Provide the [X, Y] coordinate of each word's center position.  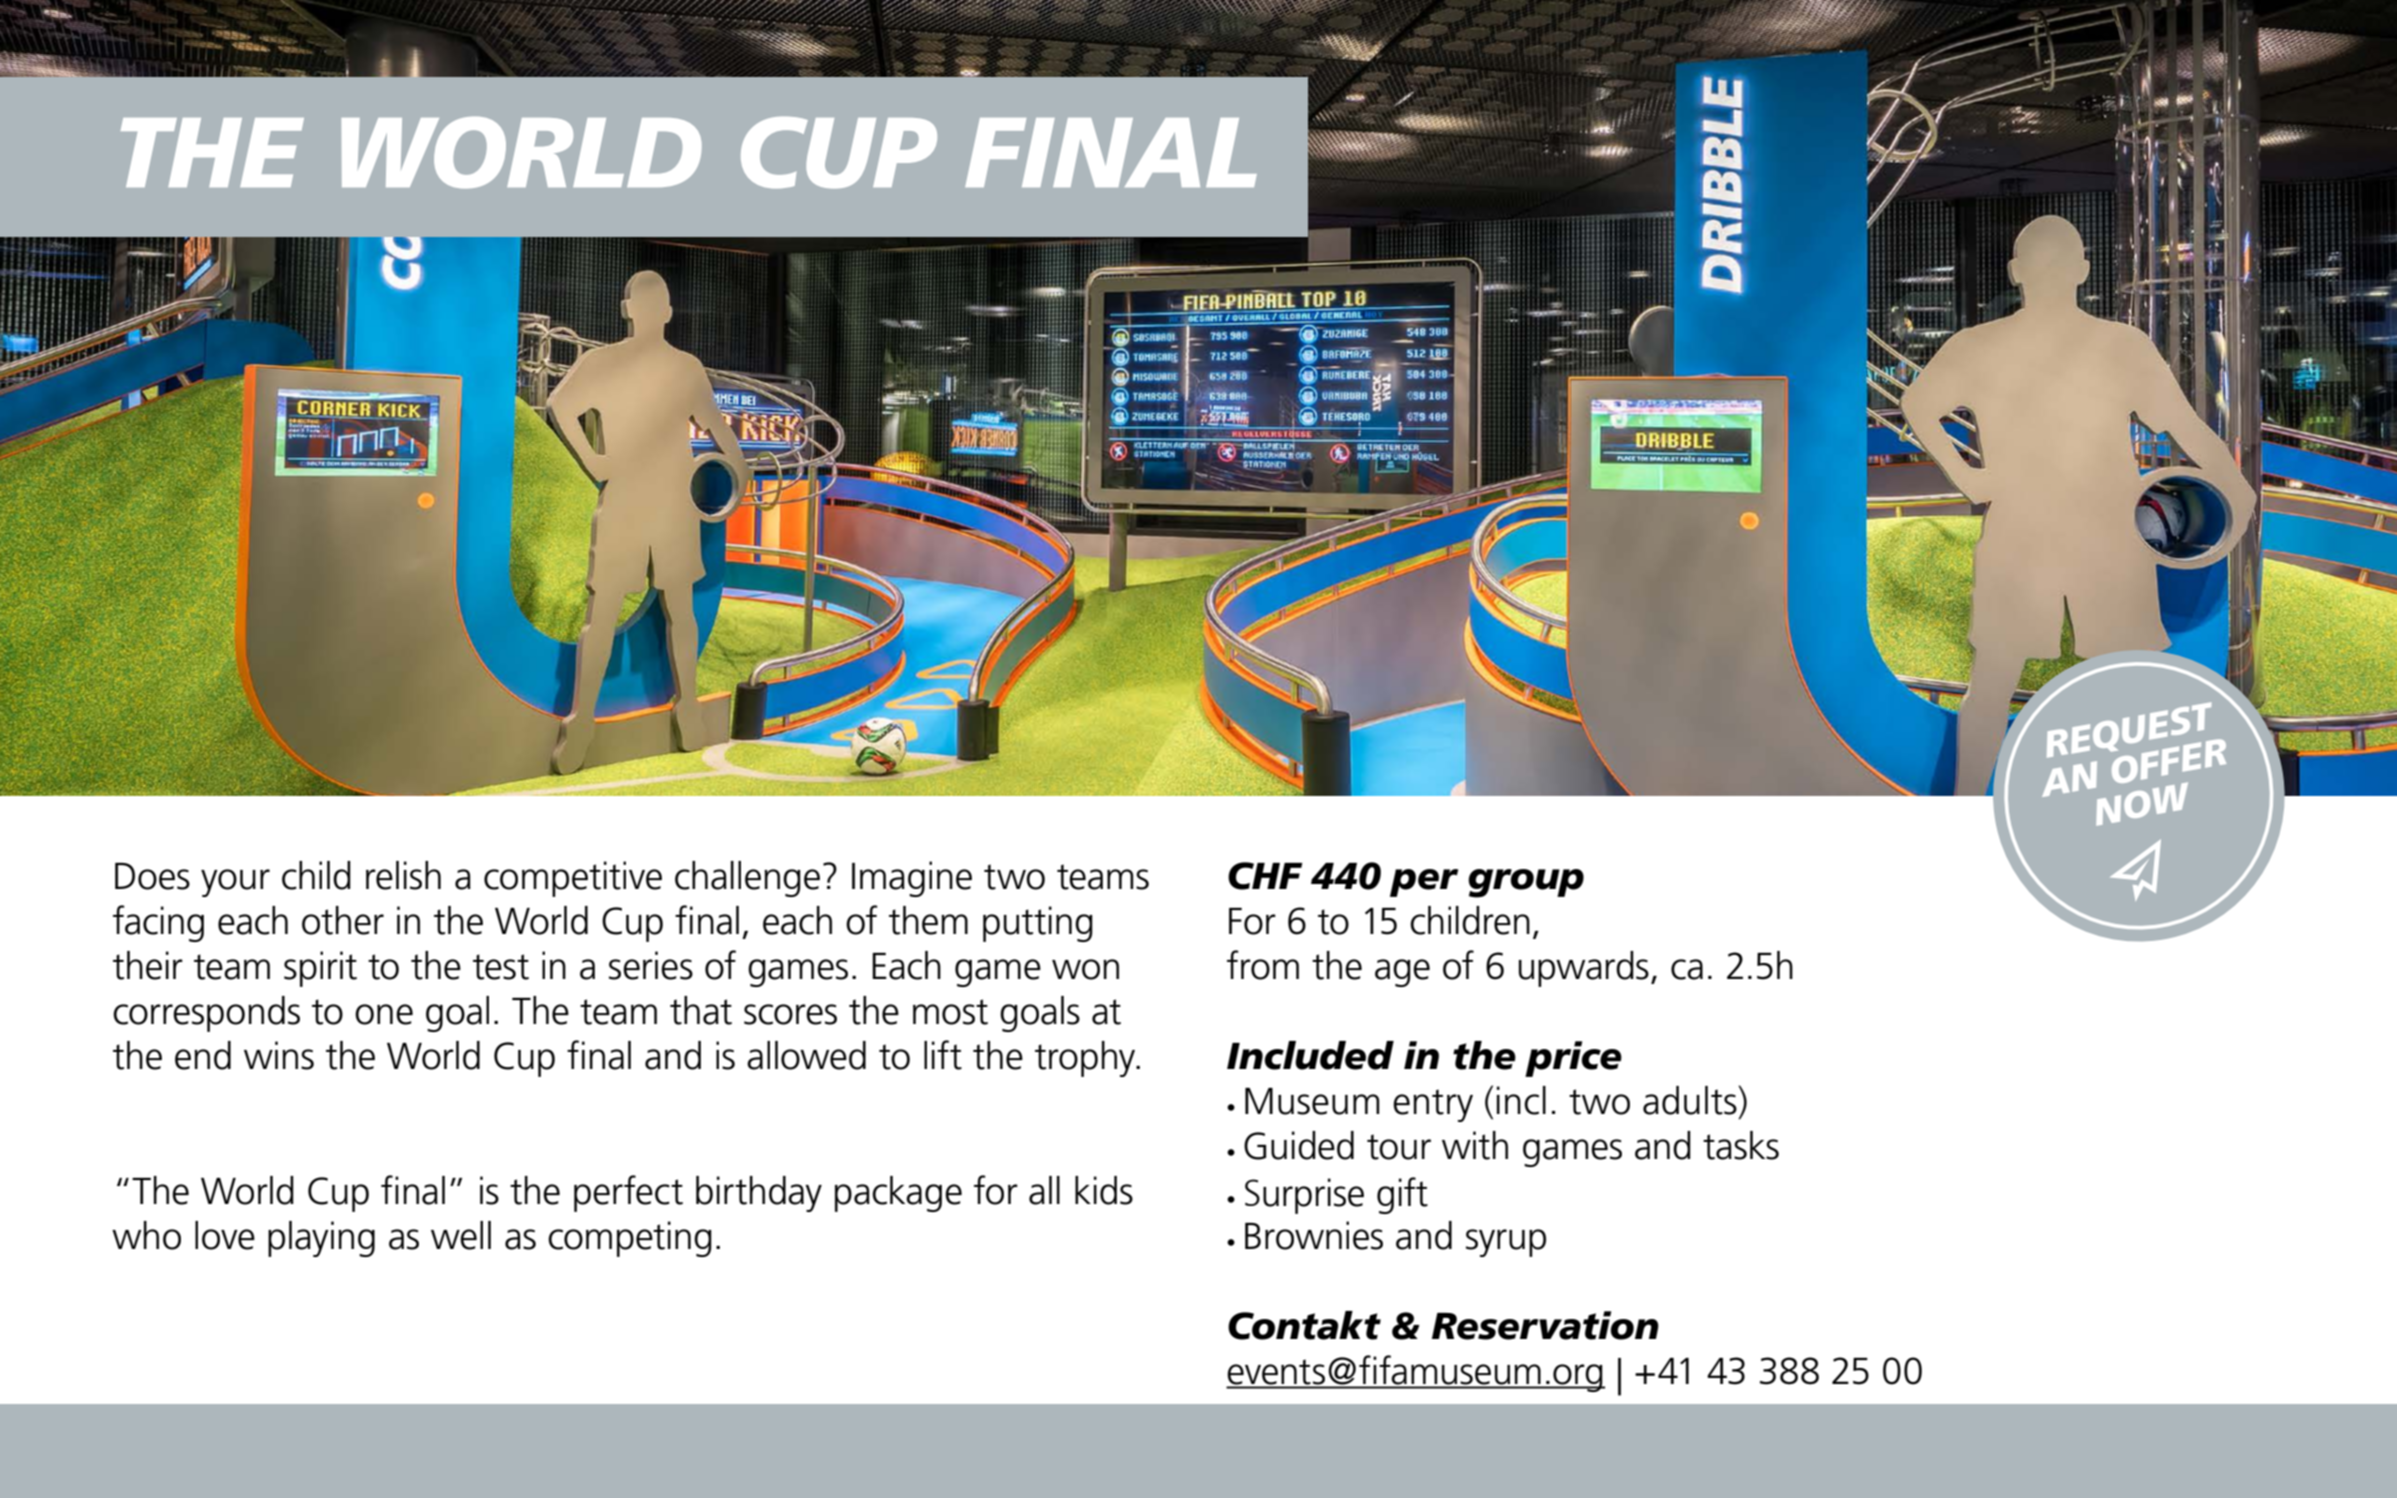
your [235, 883]
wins [279, 1055]
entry [1433, 1105]
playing [321, 1239]
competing [630, 1239]
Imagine [912, 879]
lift [943, 1055]
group [1526, 883]
